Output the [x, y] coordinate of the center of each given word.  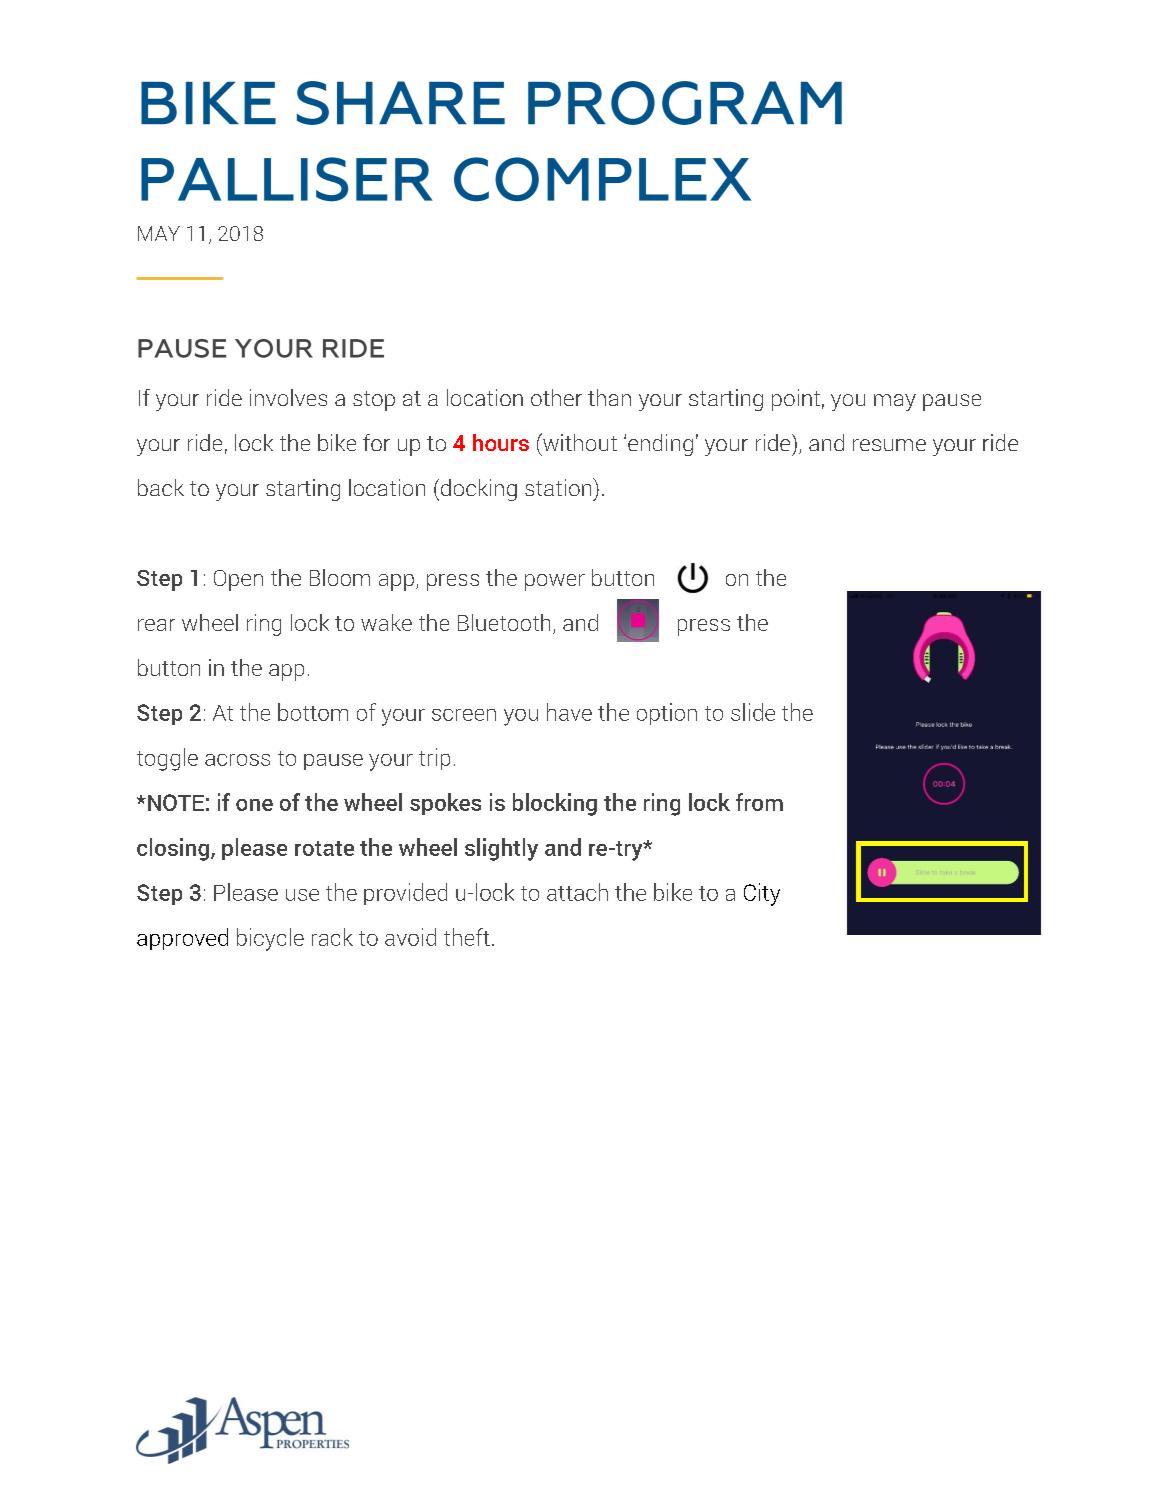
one [254, 805]
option [667, 714]
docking [479, 490]
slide [753, 712]
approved [182, 939]
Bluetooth [504, 622]
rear [156, 625]
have [569, 712]
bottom [313, 712]
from [759, 802]
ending [660, 445]
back [161, 487]
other [556, 397]
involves [288, 397]
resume [889, 445]
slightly [501, 849]
